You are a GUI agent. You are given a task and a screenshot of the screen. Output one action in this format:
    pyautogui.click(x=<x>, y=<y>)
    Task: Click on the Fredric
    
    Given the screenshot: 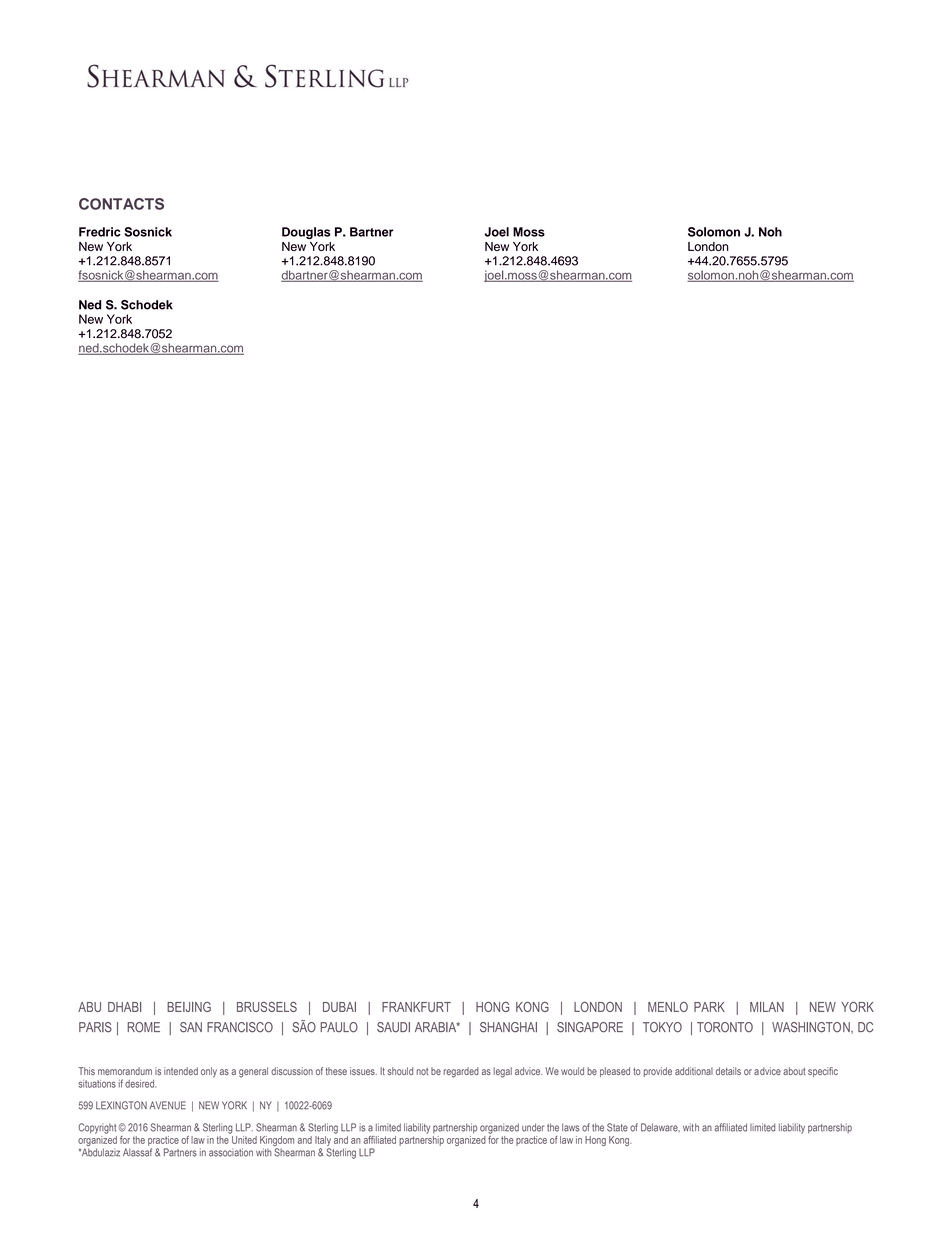 What is the action you would take?
    pyautogui.click(x=100, y=232)
